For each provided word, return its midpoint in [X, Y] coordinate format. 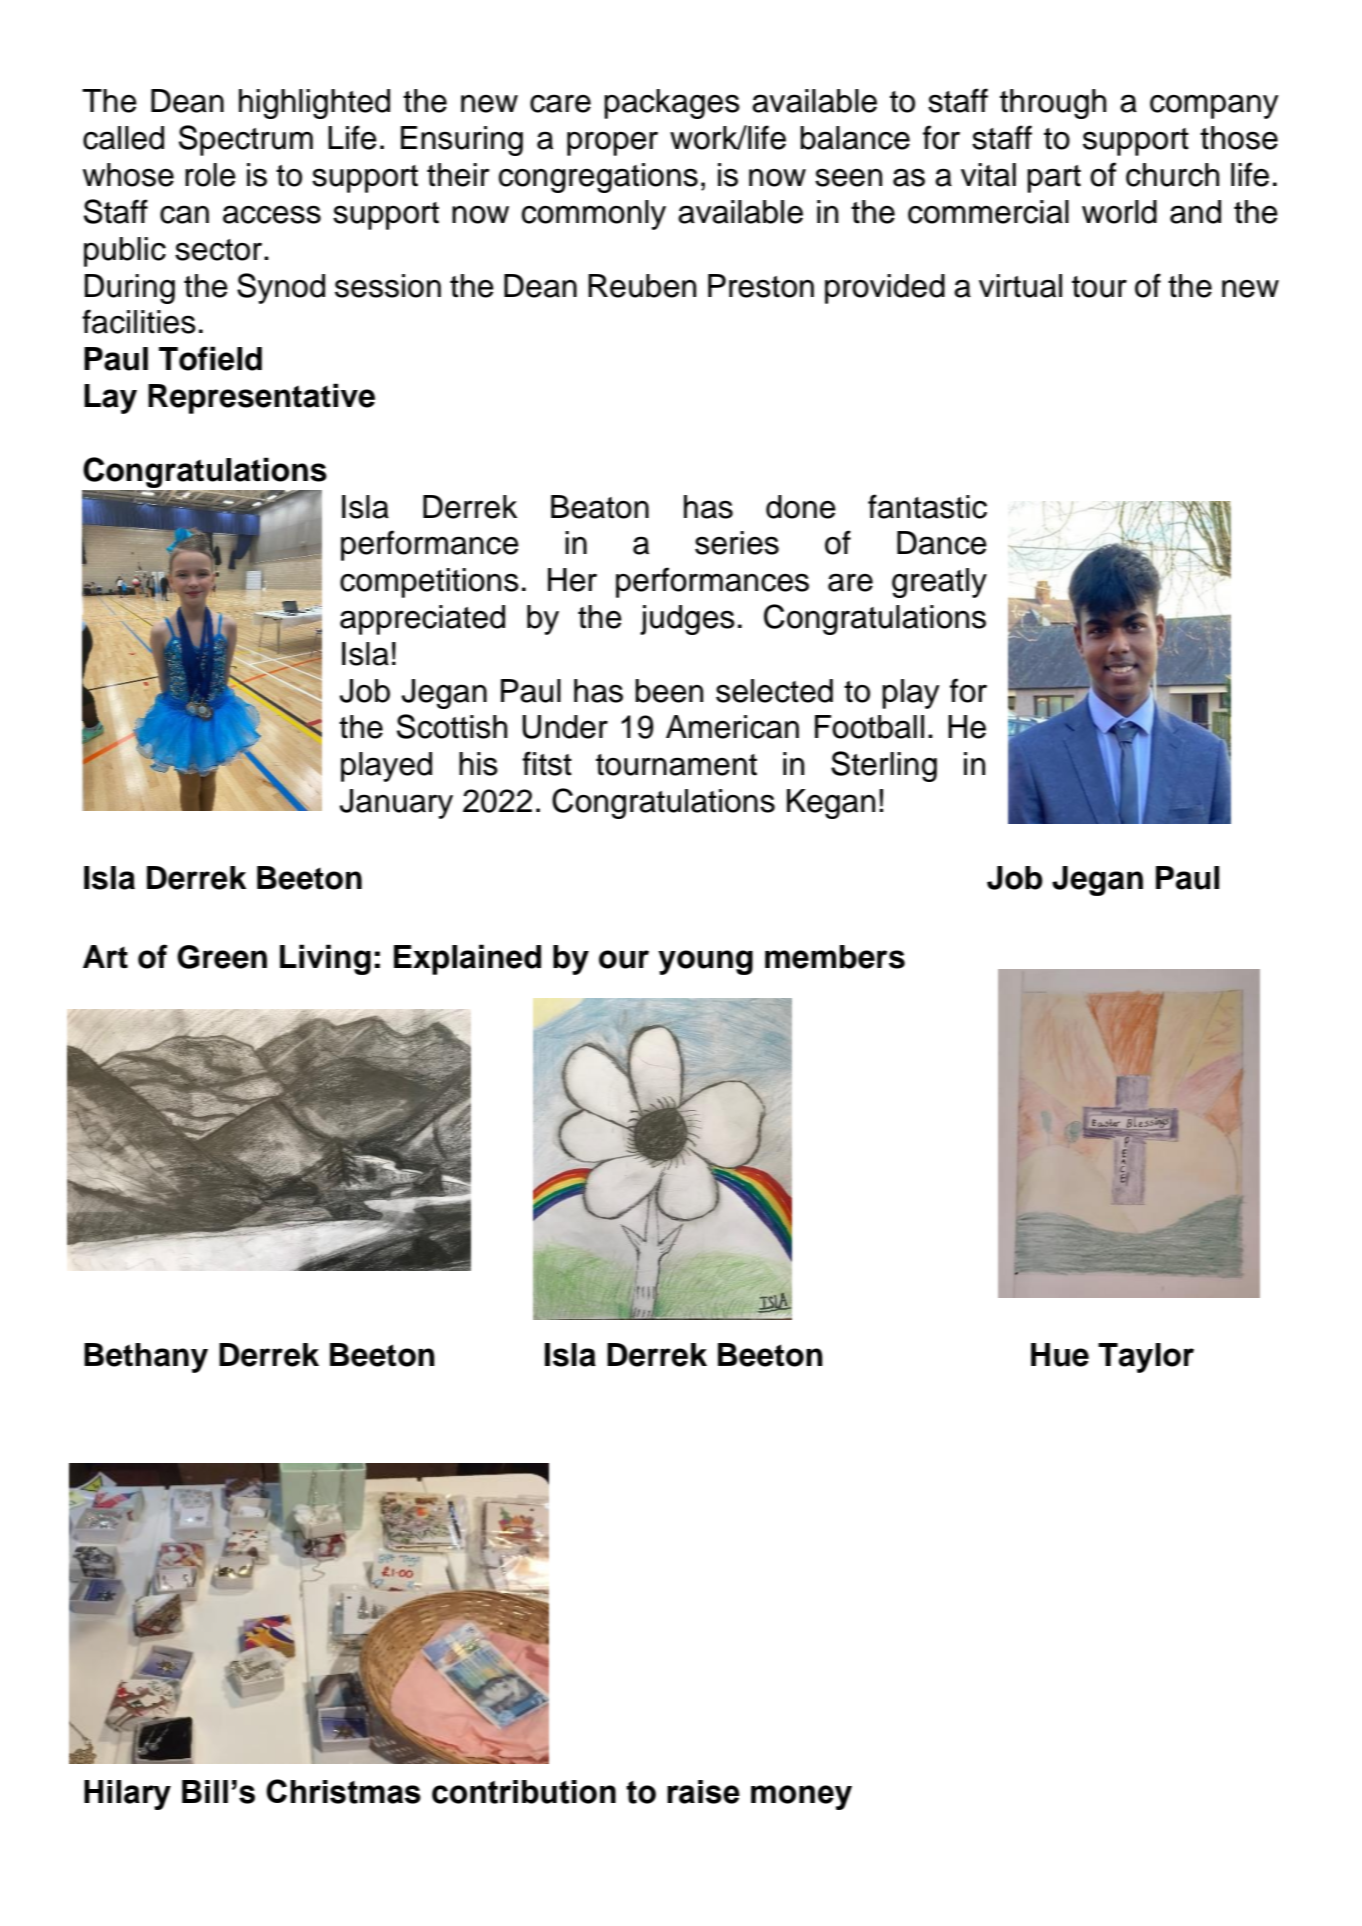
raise [703, 1792]
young [705, 962]
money [801, 1797]
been [669, 691]
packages [672, 104]
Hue [1060, 1355]
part [1054, 179]
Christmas [343, 1791]
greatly [939, 583]
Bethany [146, 1358]
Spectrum [246, 140]
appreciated [422, 620]
